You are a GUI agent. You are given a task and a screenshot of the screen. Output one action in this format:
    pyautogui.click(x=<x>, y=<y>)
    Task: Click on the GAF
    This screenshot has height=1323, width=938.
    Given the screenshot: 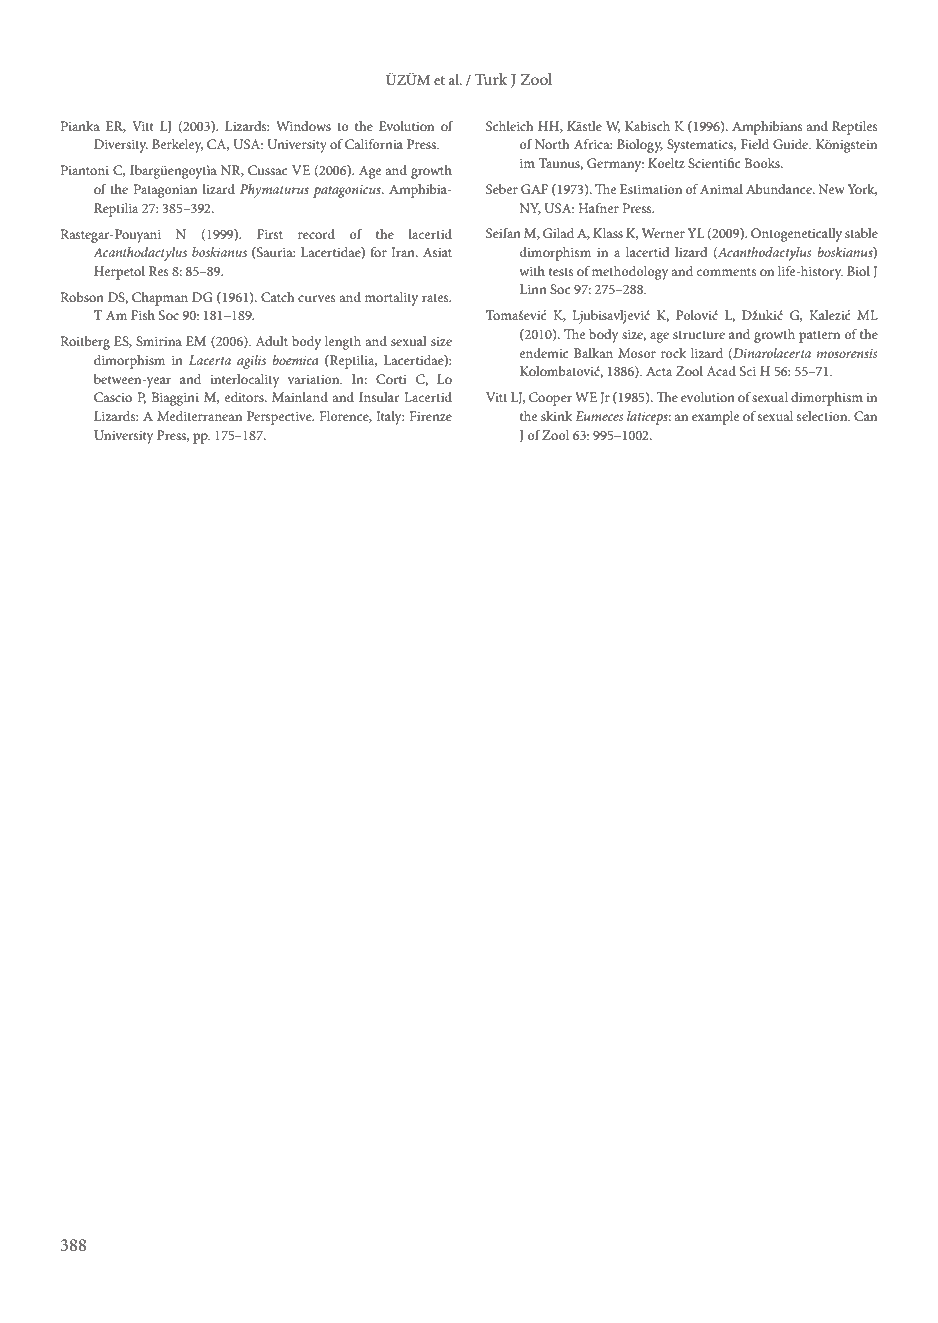 What is the action you would take?
    pyautogui.click(x=534, y=189)
